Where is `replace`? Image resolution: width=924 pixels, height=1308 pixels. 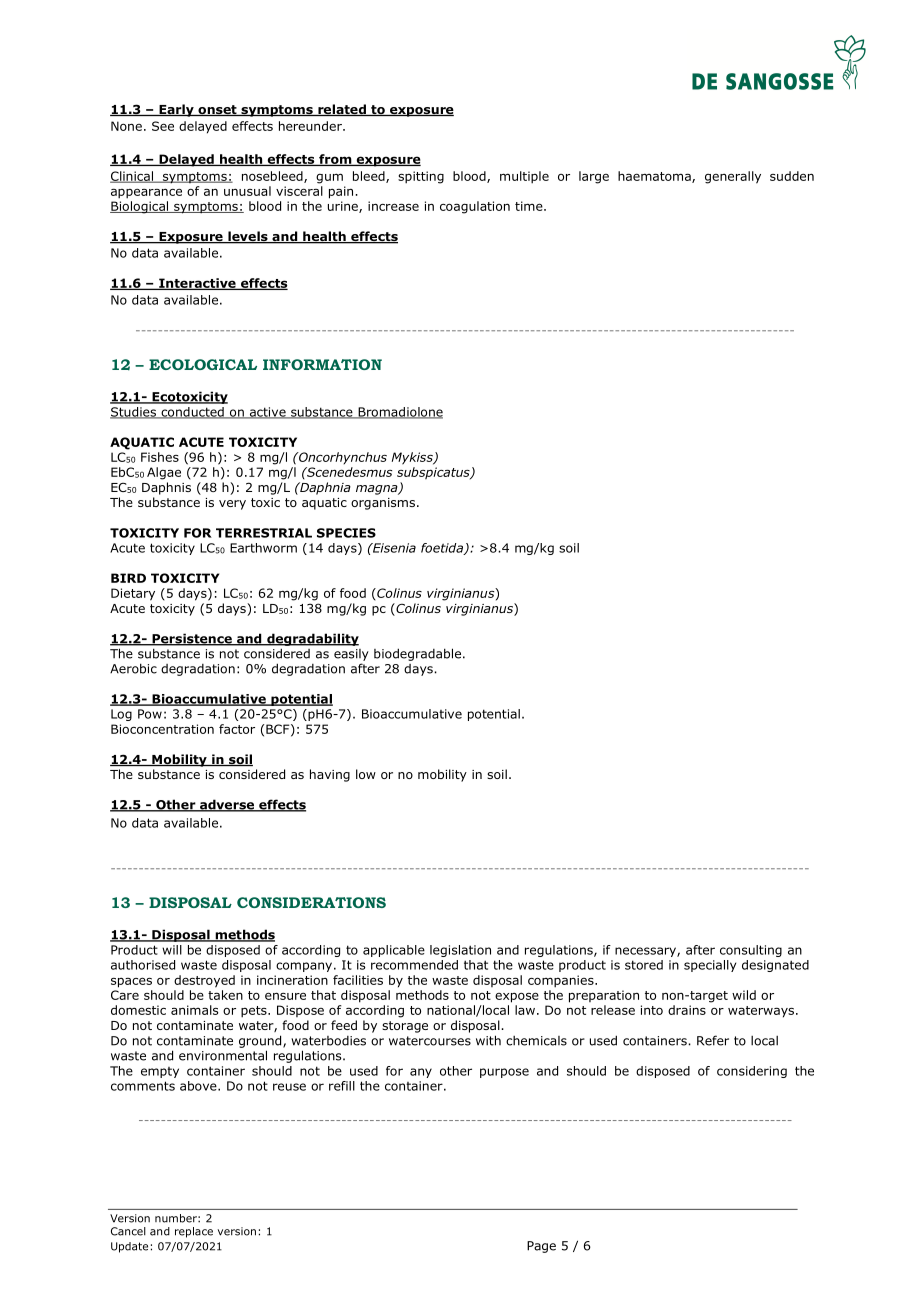 replace is located at coordinates (194, 1232).
